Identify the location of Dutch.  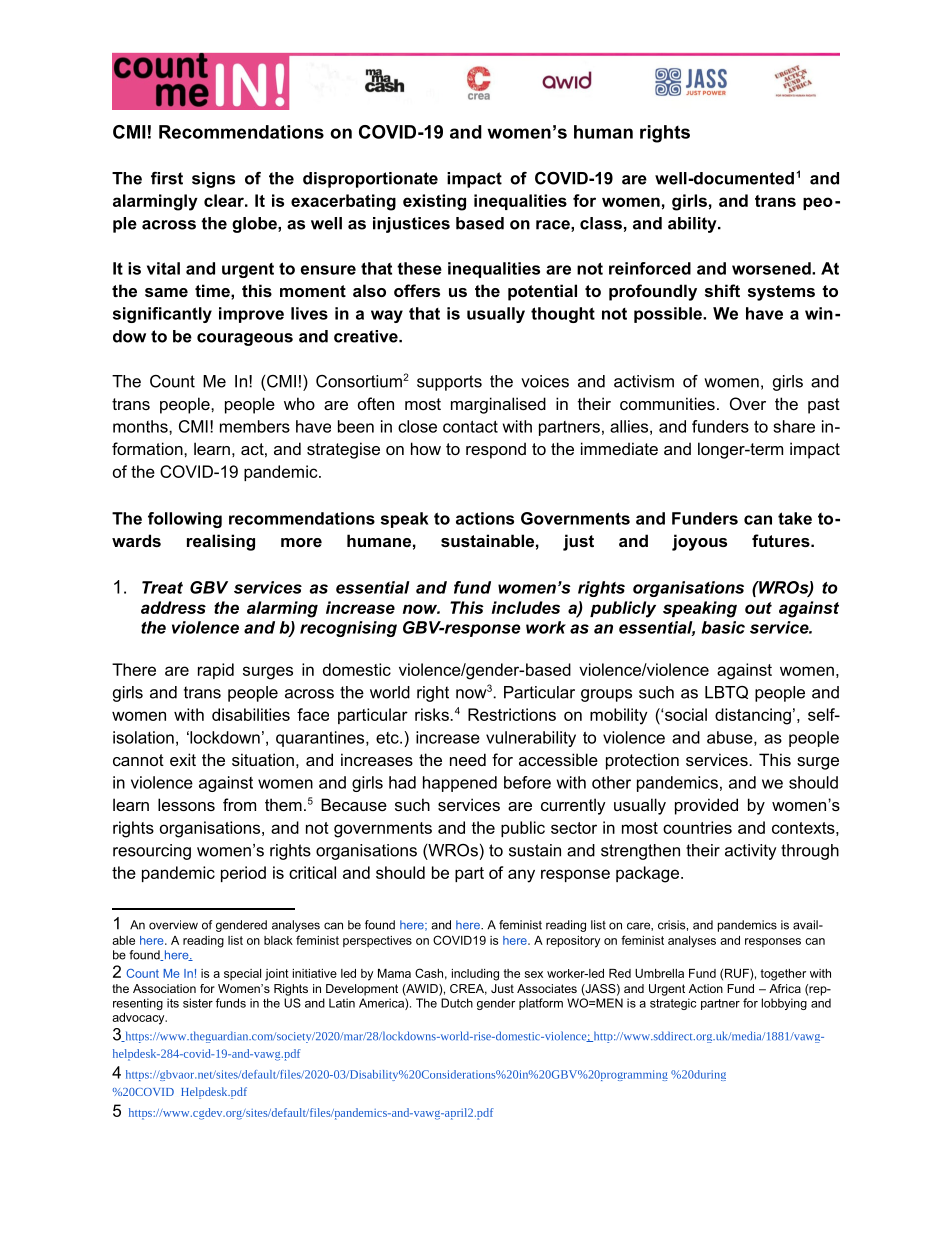
(457, 1003).
